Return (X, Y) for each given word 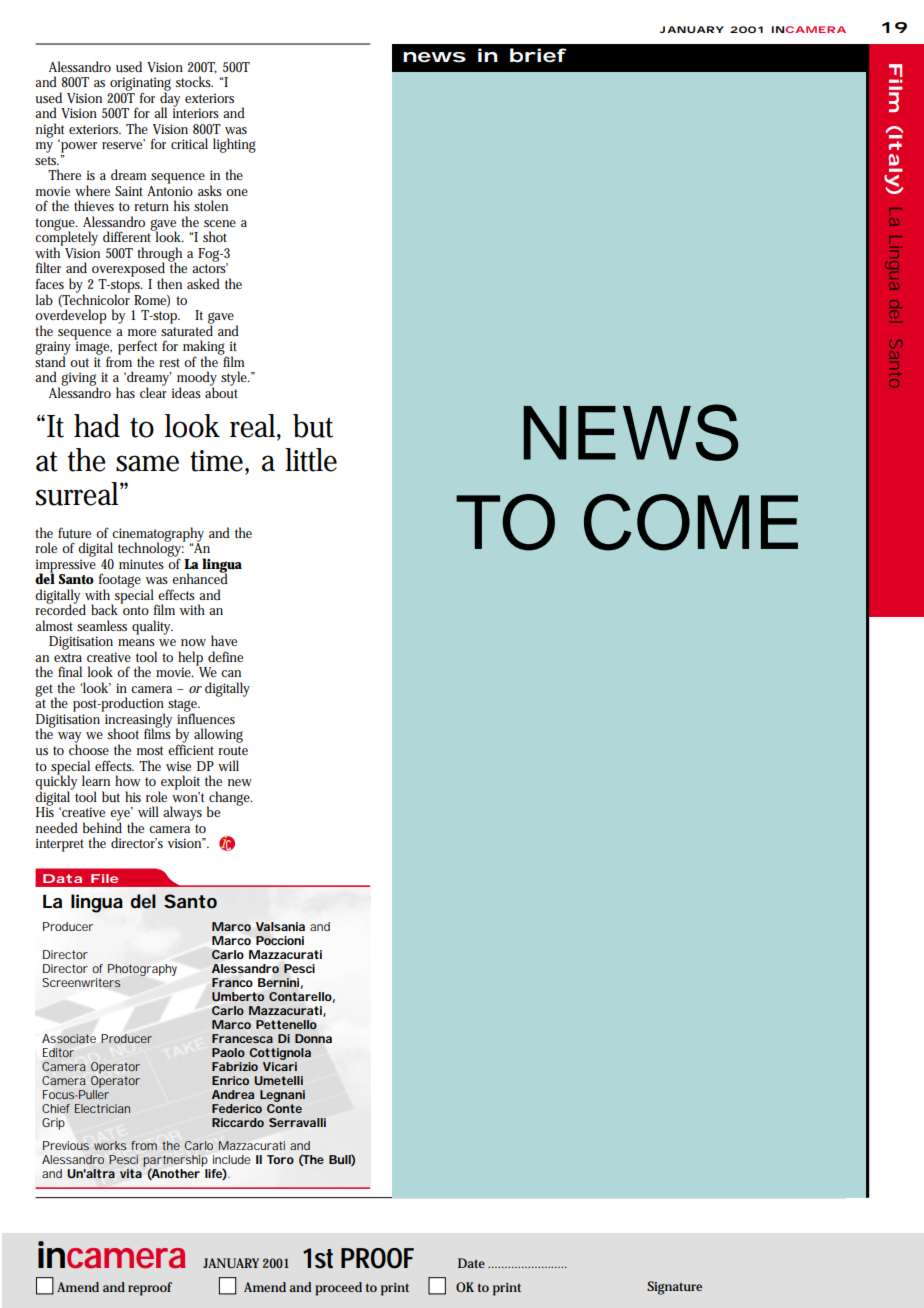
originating (140, 85)
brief (538, 55)
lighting (234, 145)
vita (131, 1173)
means (136, 642)
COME (691, 522)
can (231, 673)
